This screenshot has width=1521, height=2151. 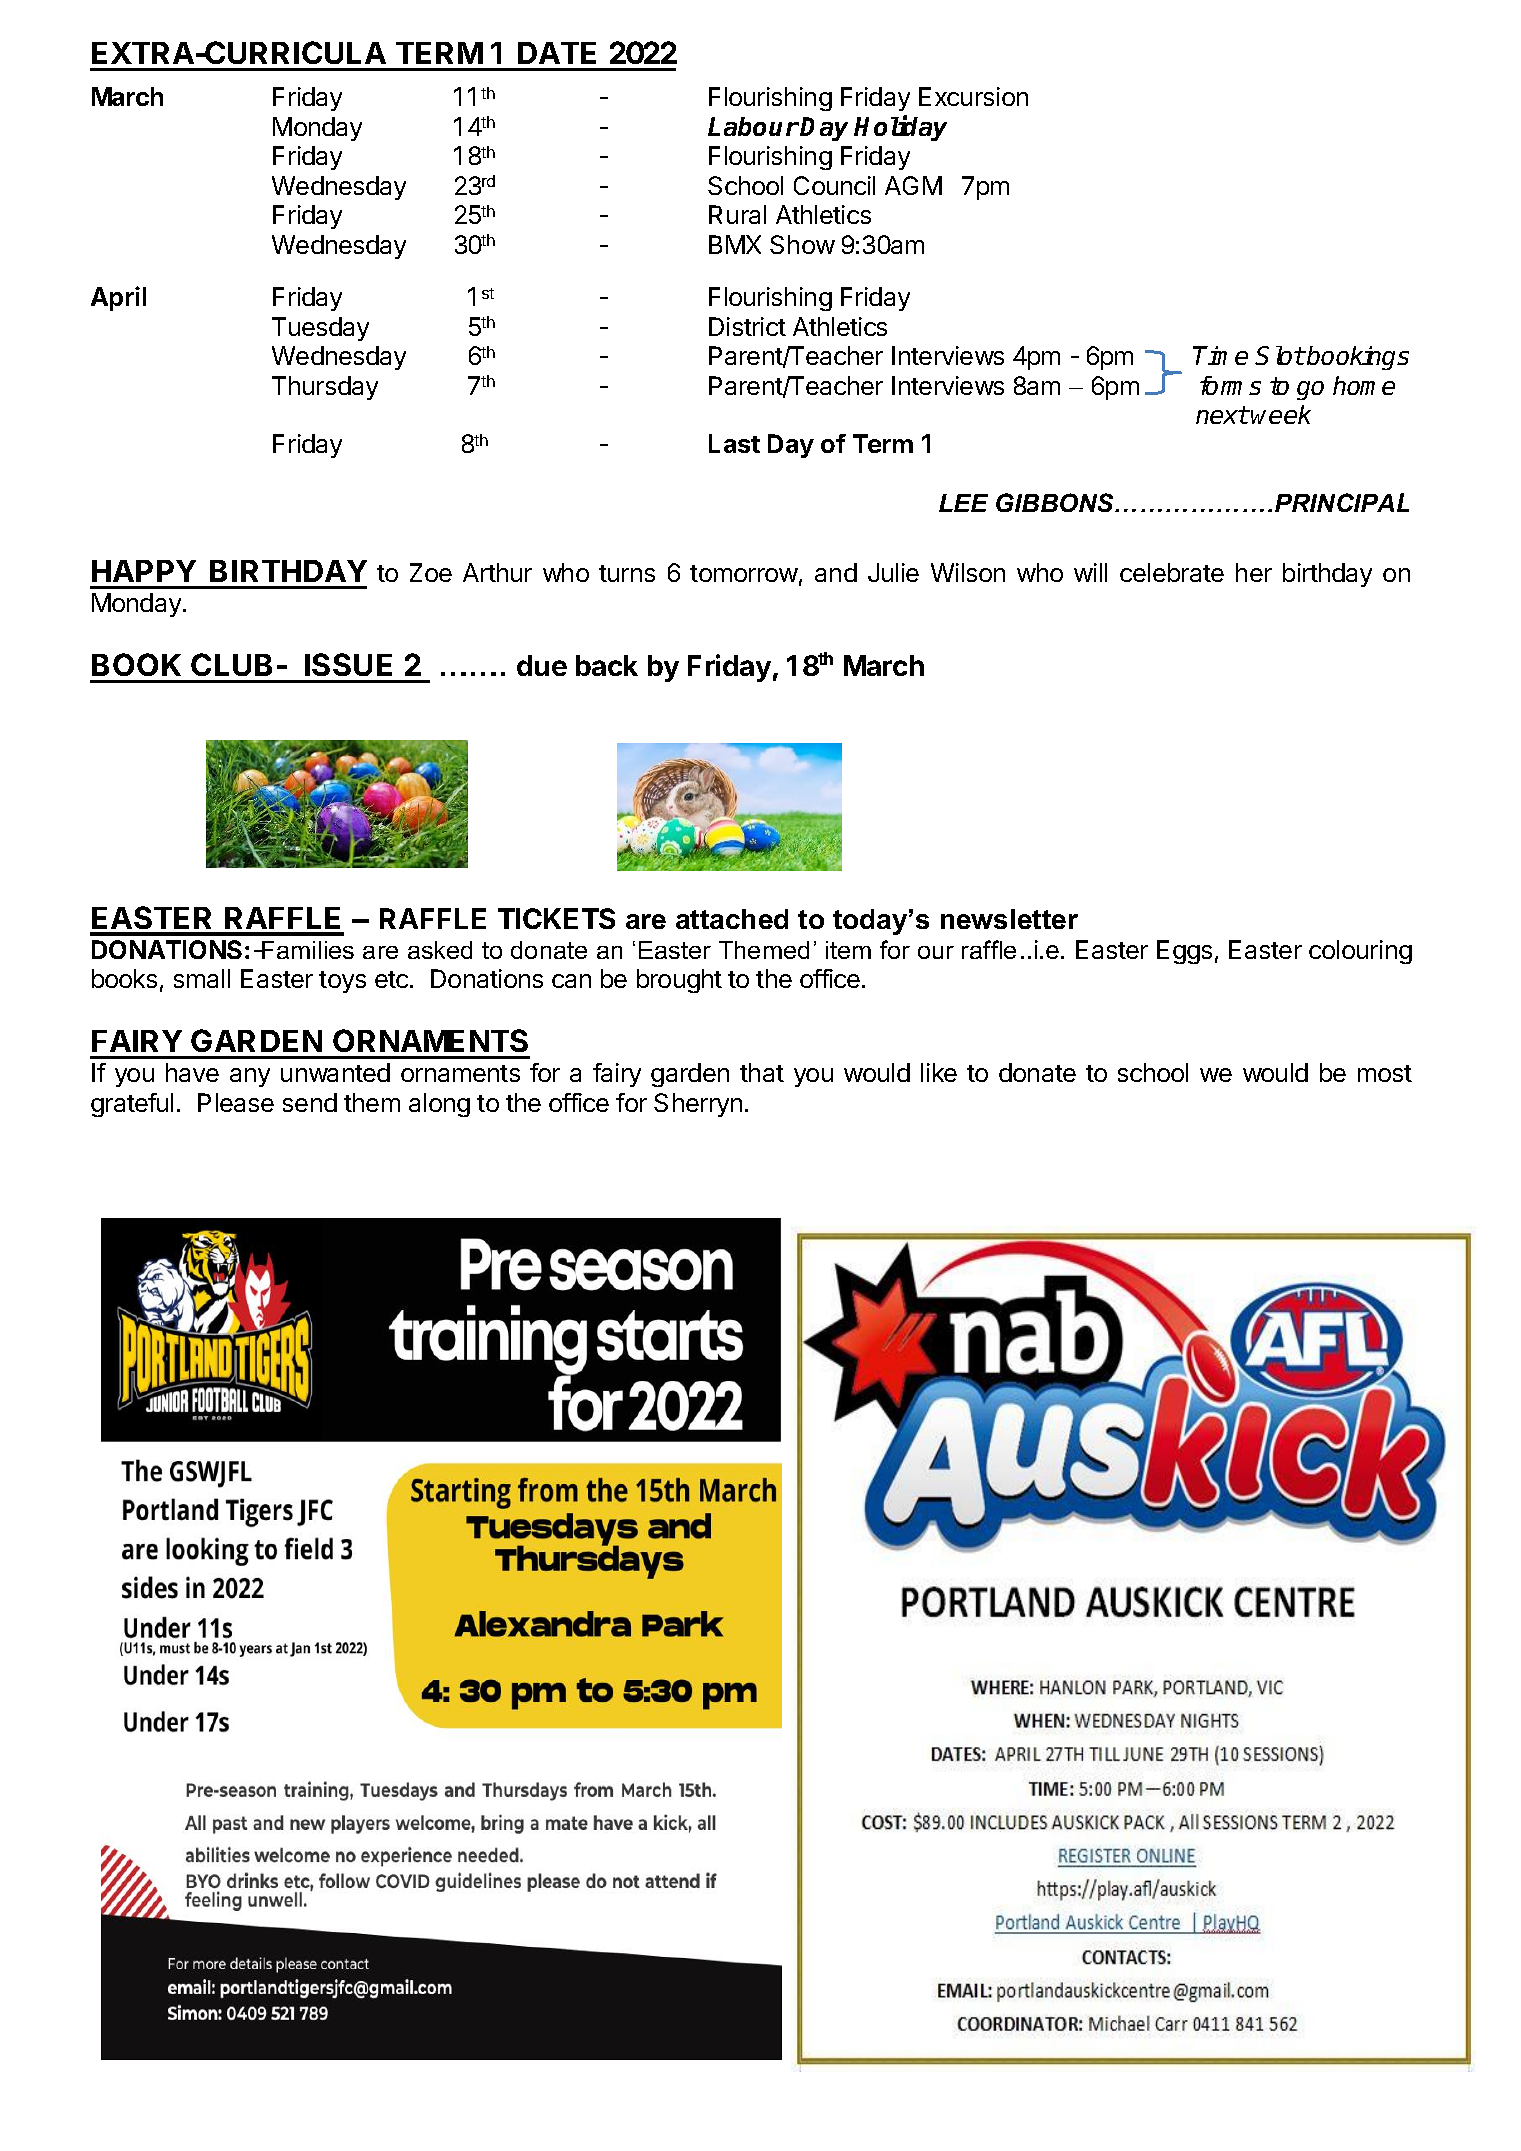 What do you see at coordinates (320, 329) in the screenshot?
I see `Tuesday` at bounding box center [320, 329].
